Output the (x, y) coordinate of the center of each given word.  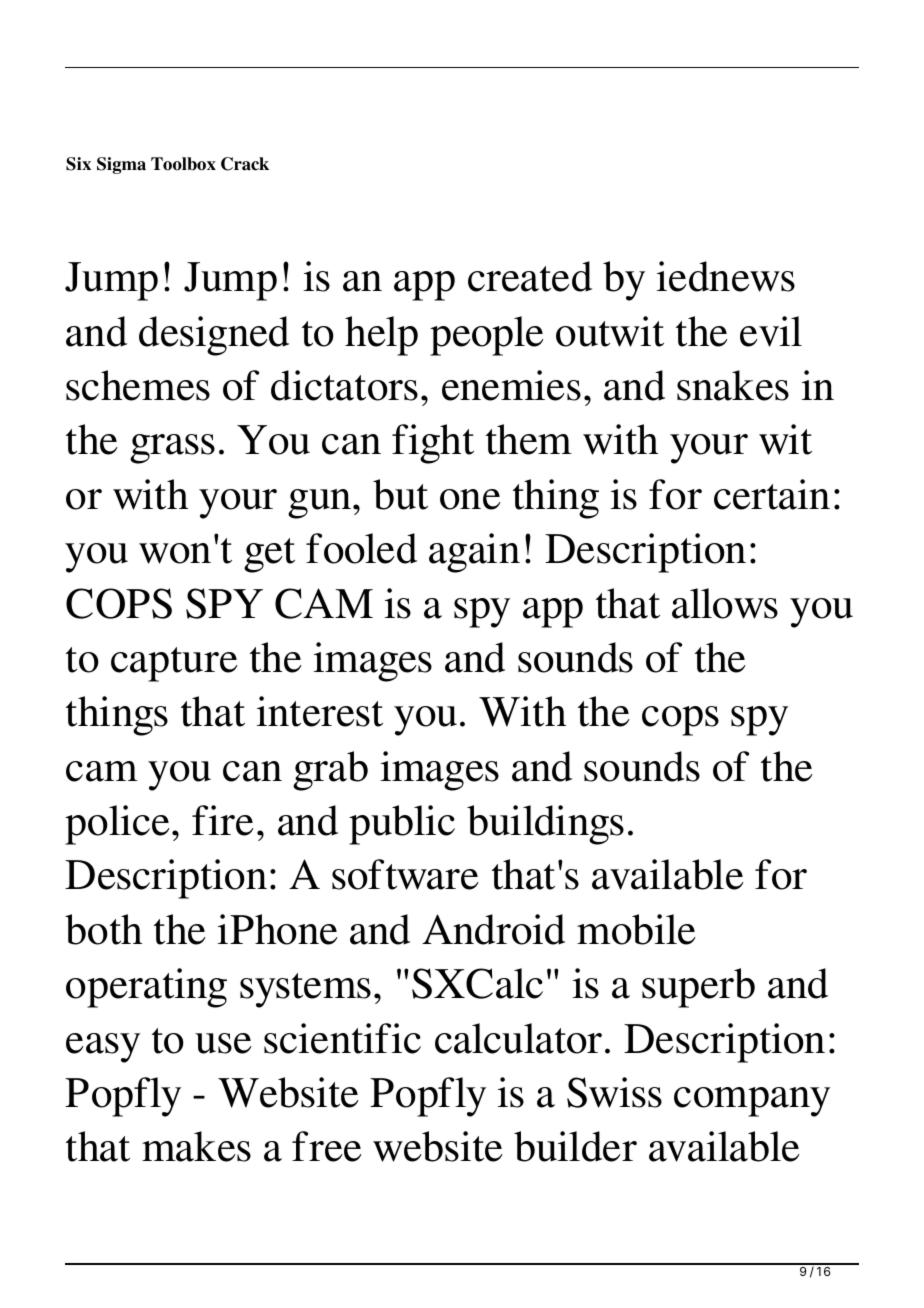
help (381, 336)
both (103, 929)
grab (330, 771)
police (119, 825)
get (269, 555)
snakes (733, 385)
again (474, 553)
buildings (545, 825)
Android (493, 929)
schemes (138, 385)
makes (196, 1146)
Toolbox (183, 164)
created (530, 276)
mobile (636, 929)
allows (725, 603)
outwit (610, 331)
